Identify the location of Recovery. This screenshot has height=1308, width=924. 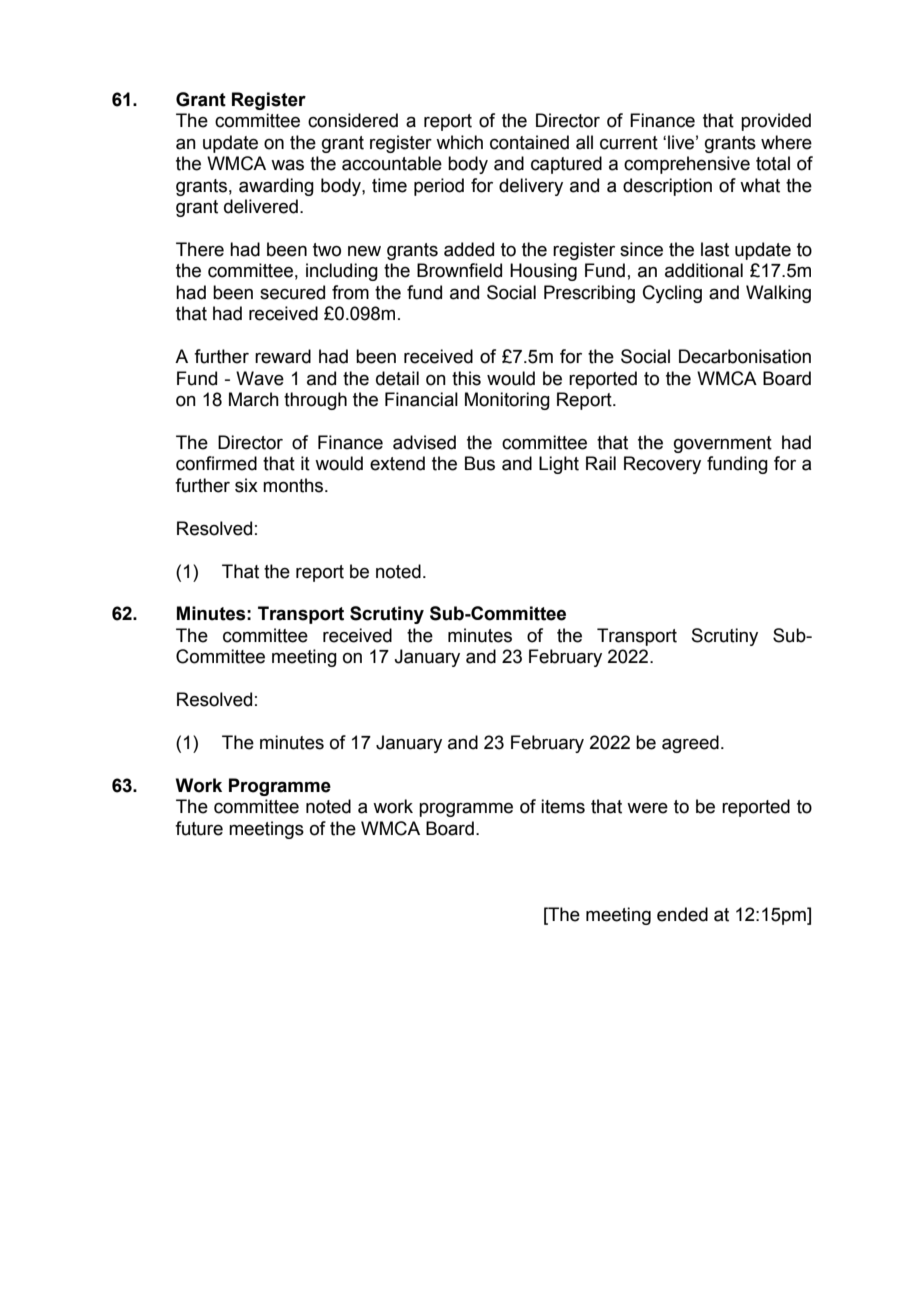
(662, 465).
